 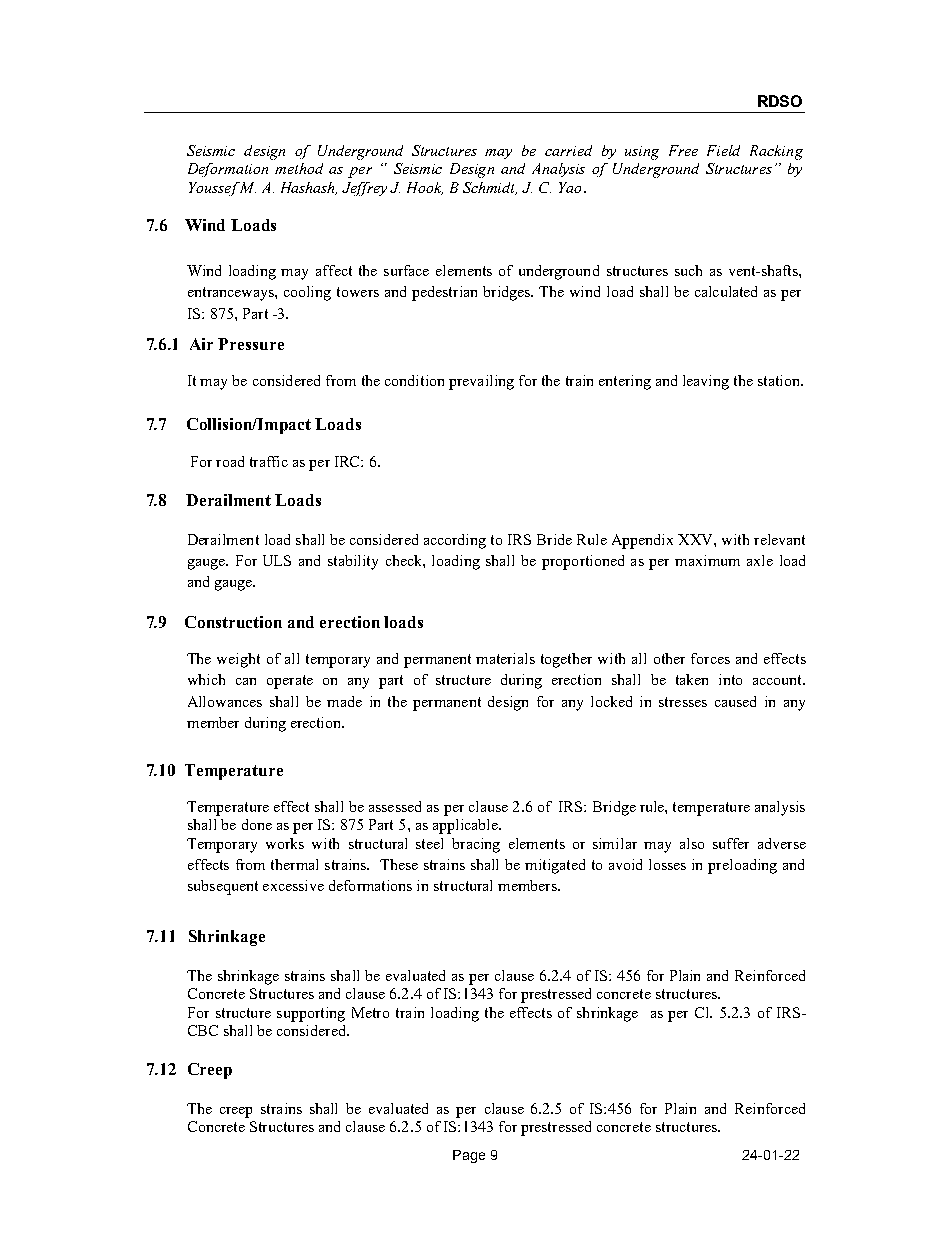 What do you see at coordinates (299, 168) in the image?
I see `method` at bounding box center [299, 168].
